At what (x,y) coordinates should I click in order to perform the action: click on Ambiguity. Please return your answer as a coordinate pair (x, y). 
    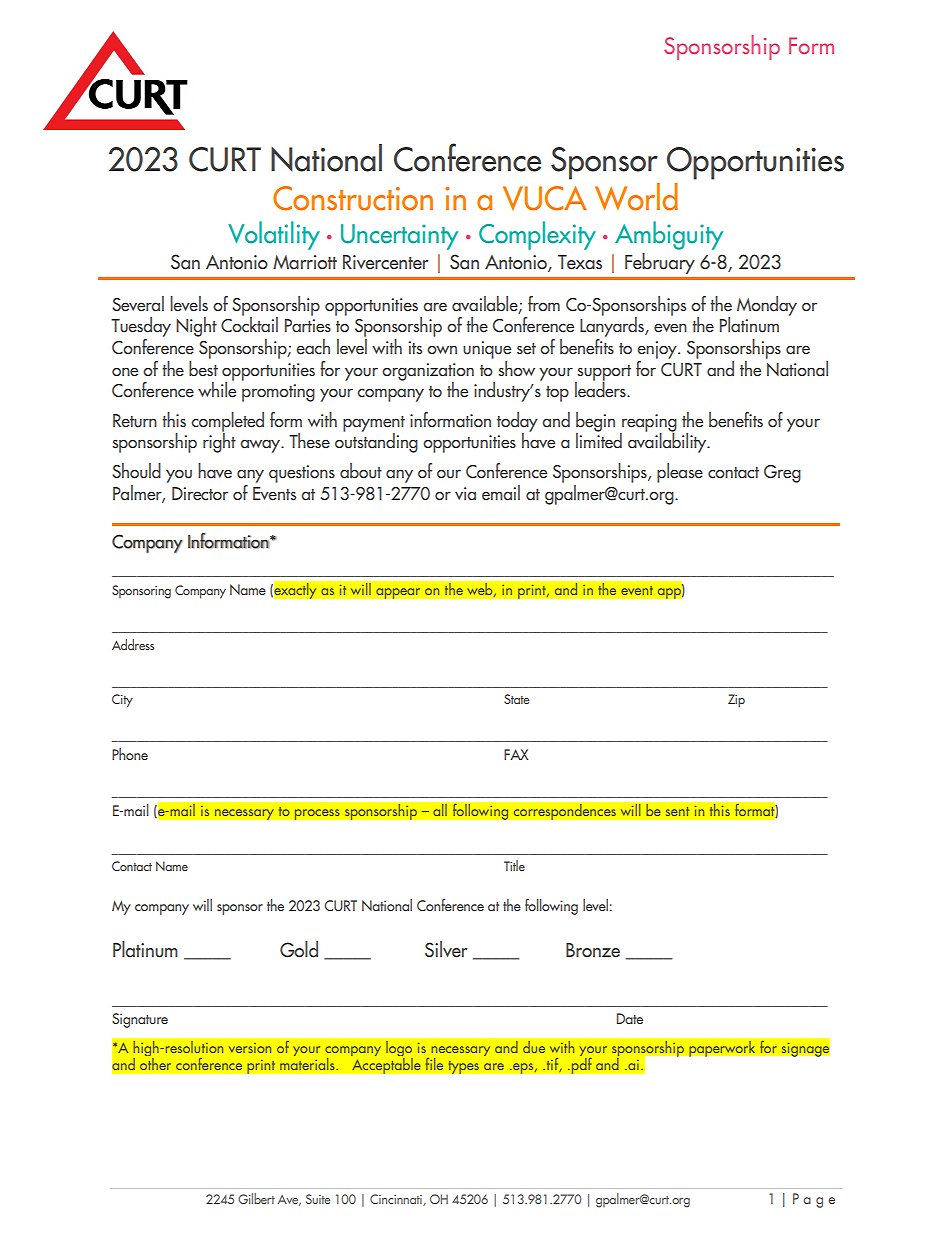
    Looking at the image, I should click on (669, 235).
